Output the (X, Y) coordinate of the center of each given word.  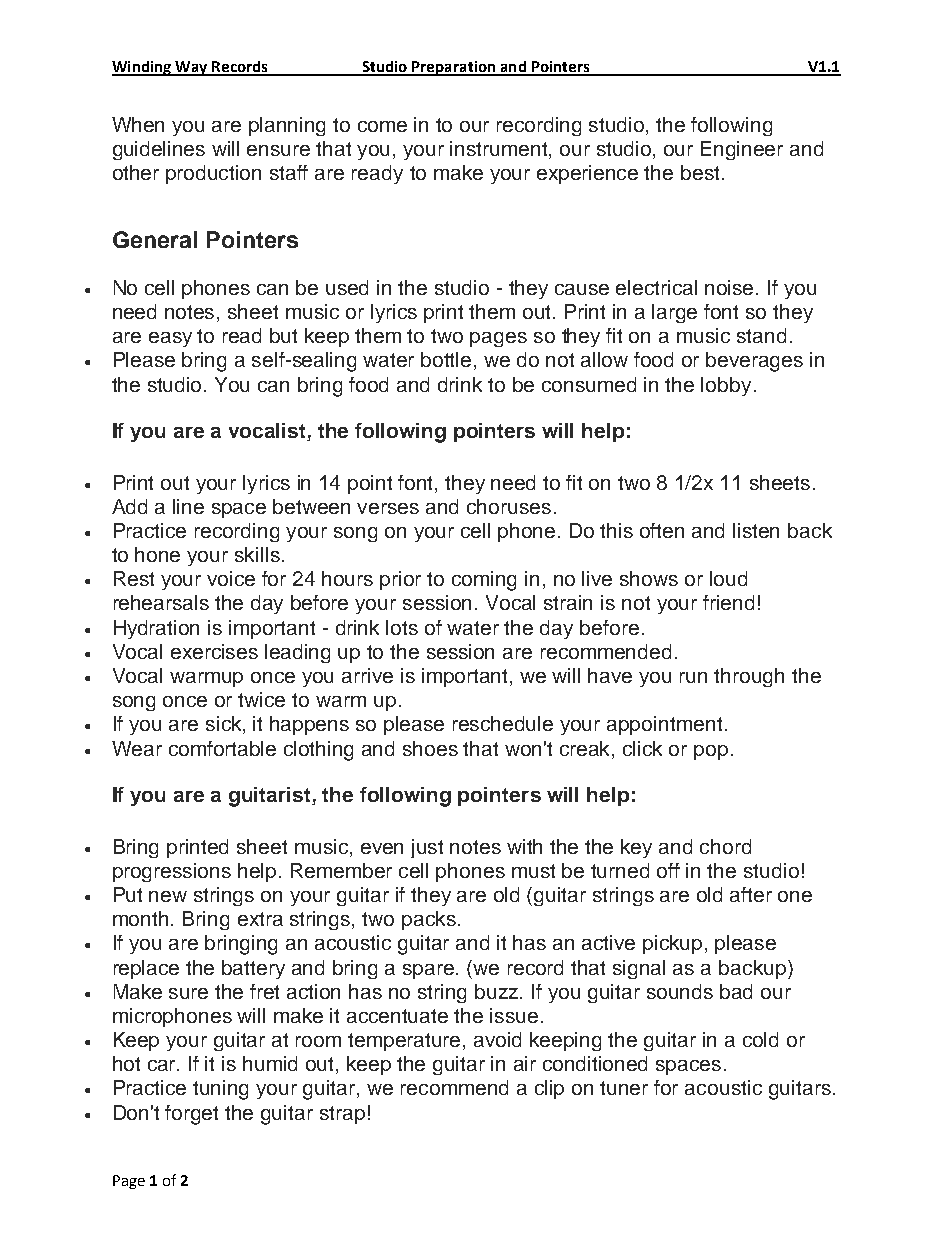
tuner (624, 1088)
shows (649, 578)
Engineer (742, 150)
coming (484, 581)
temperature (406, 1042)
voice (231, 578)
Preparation (454, 68)
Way (191, 68)
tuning (220, 1090)
